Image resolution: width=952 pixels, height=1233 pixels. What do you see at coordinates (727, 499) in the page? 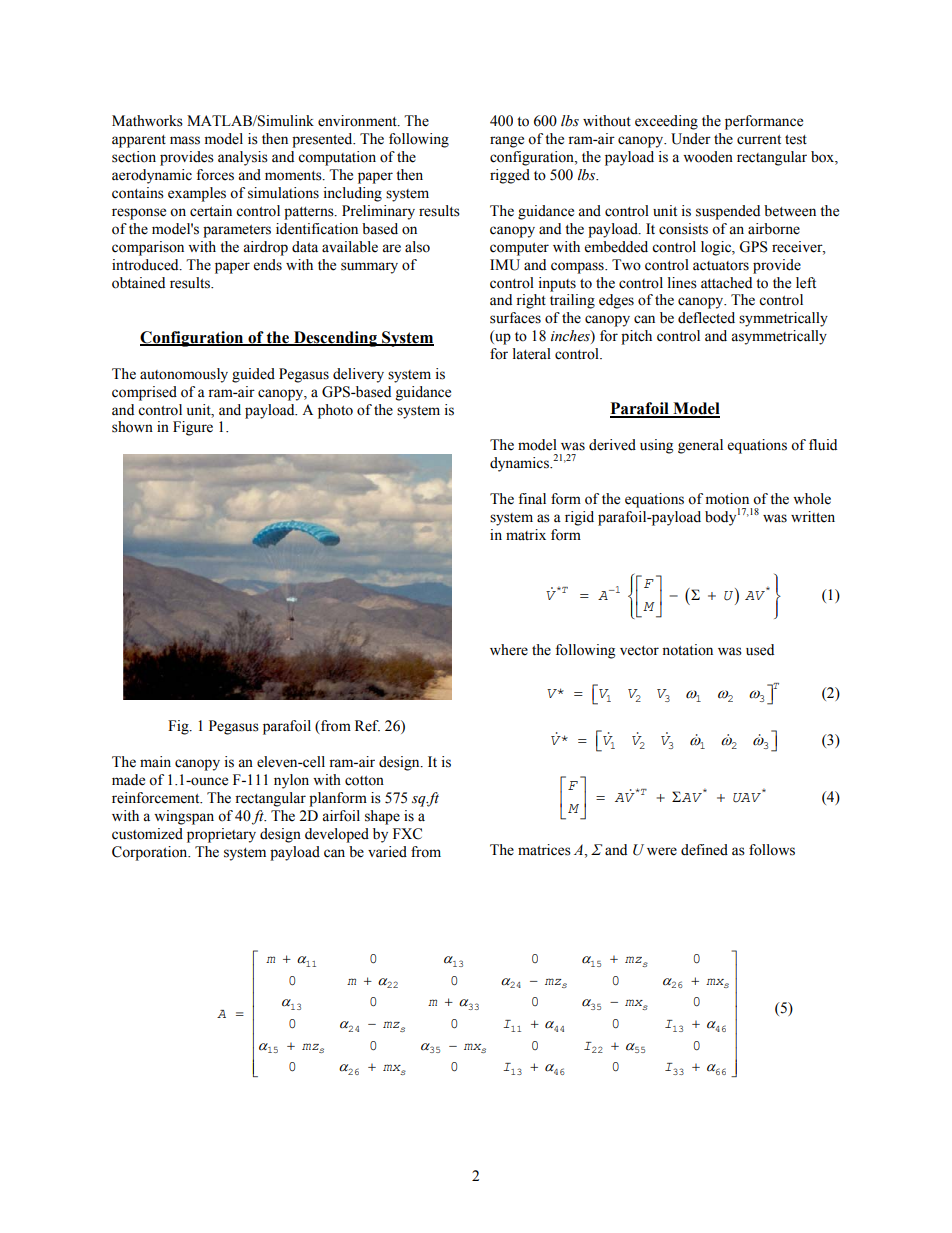
I see `motion` at bounding box center [727, 499].
